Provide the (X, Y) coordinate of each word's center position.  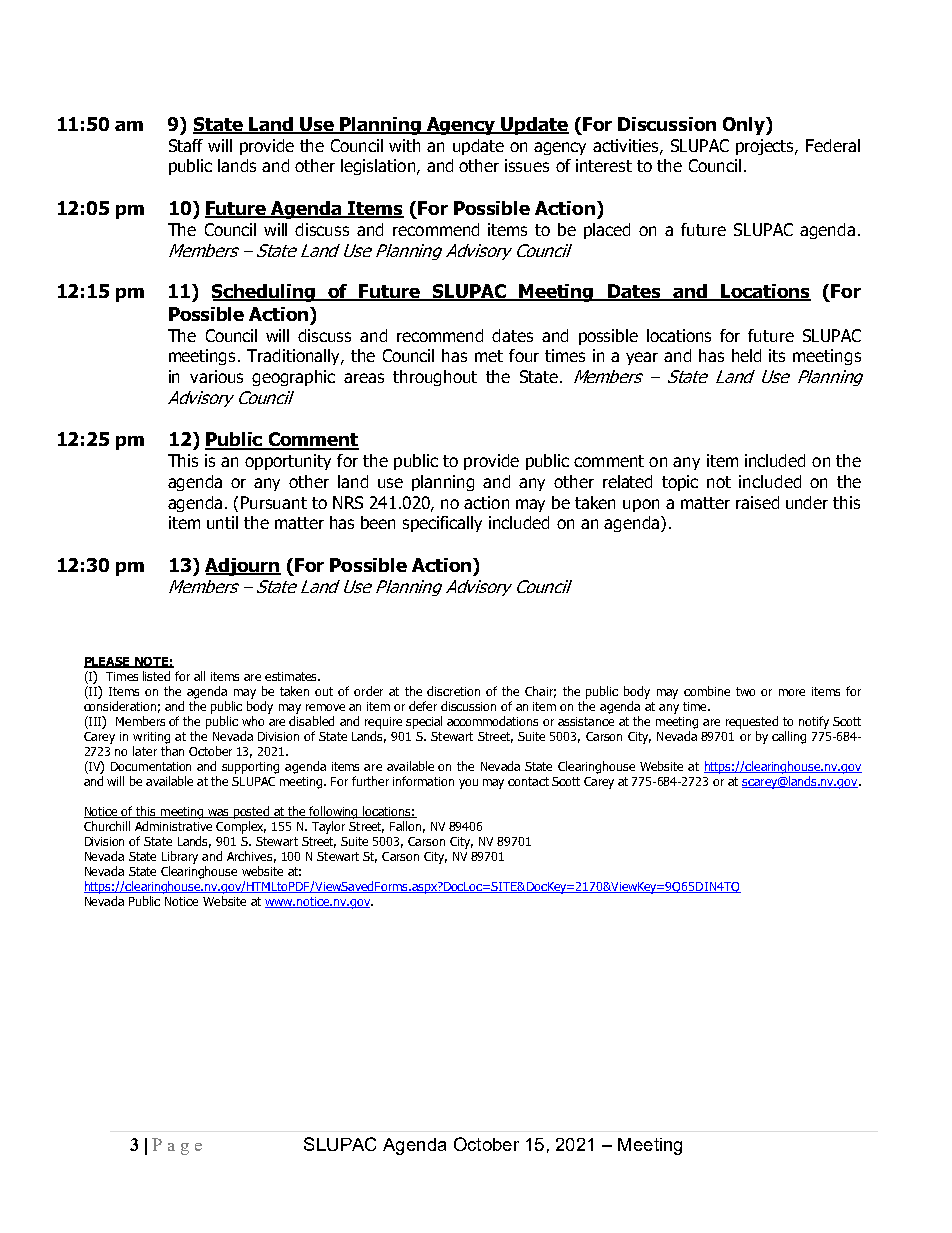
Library (180, 857)
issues (527, 165)
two (745, 691)
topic (680, 483)
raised (757, 502)
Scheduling (264, 293)
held (746, 355)
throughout (435, 378)
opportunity (288, 462)
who (253, 721)
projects (766, 147)
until (222, 522)
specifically (442, 524)
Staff (186, 145)
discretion (453, 691)
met (489, 356)
